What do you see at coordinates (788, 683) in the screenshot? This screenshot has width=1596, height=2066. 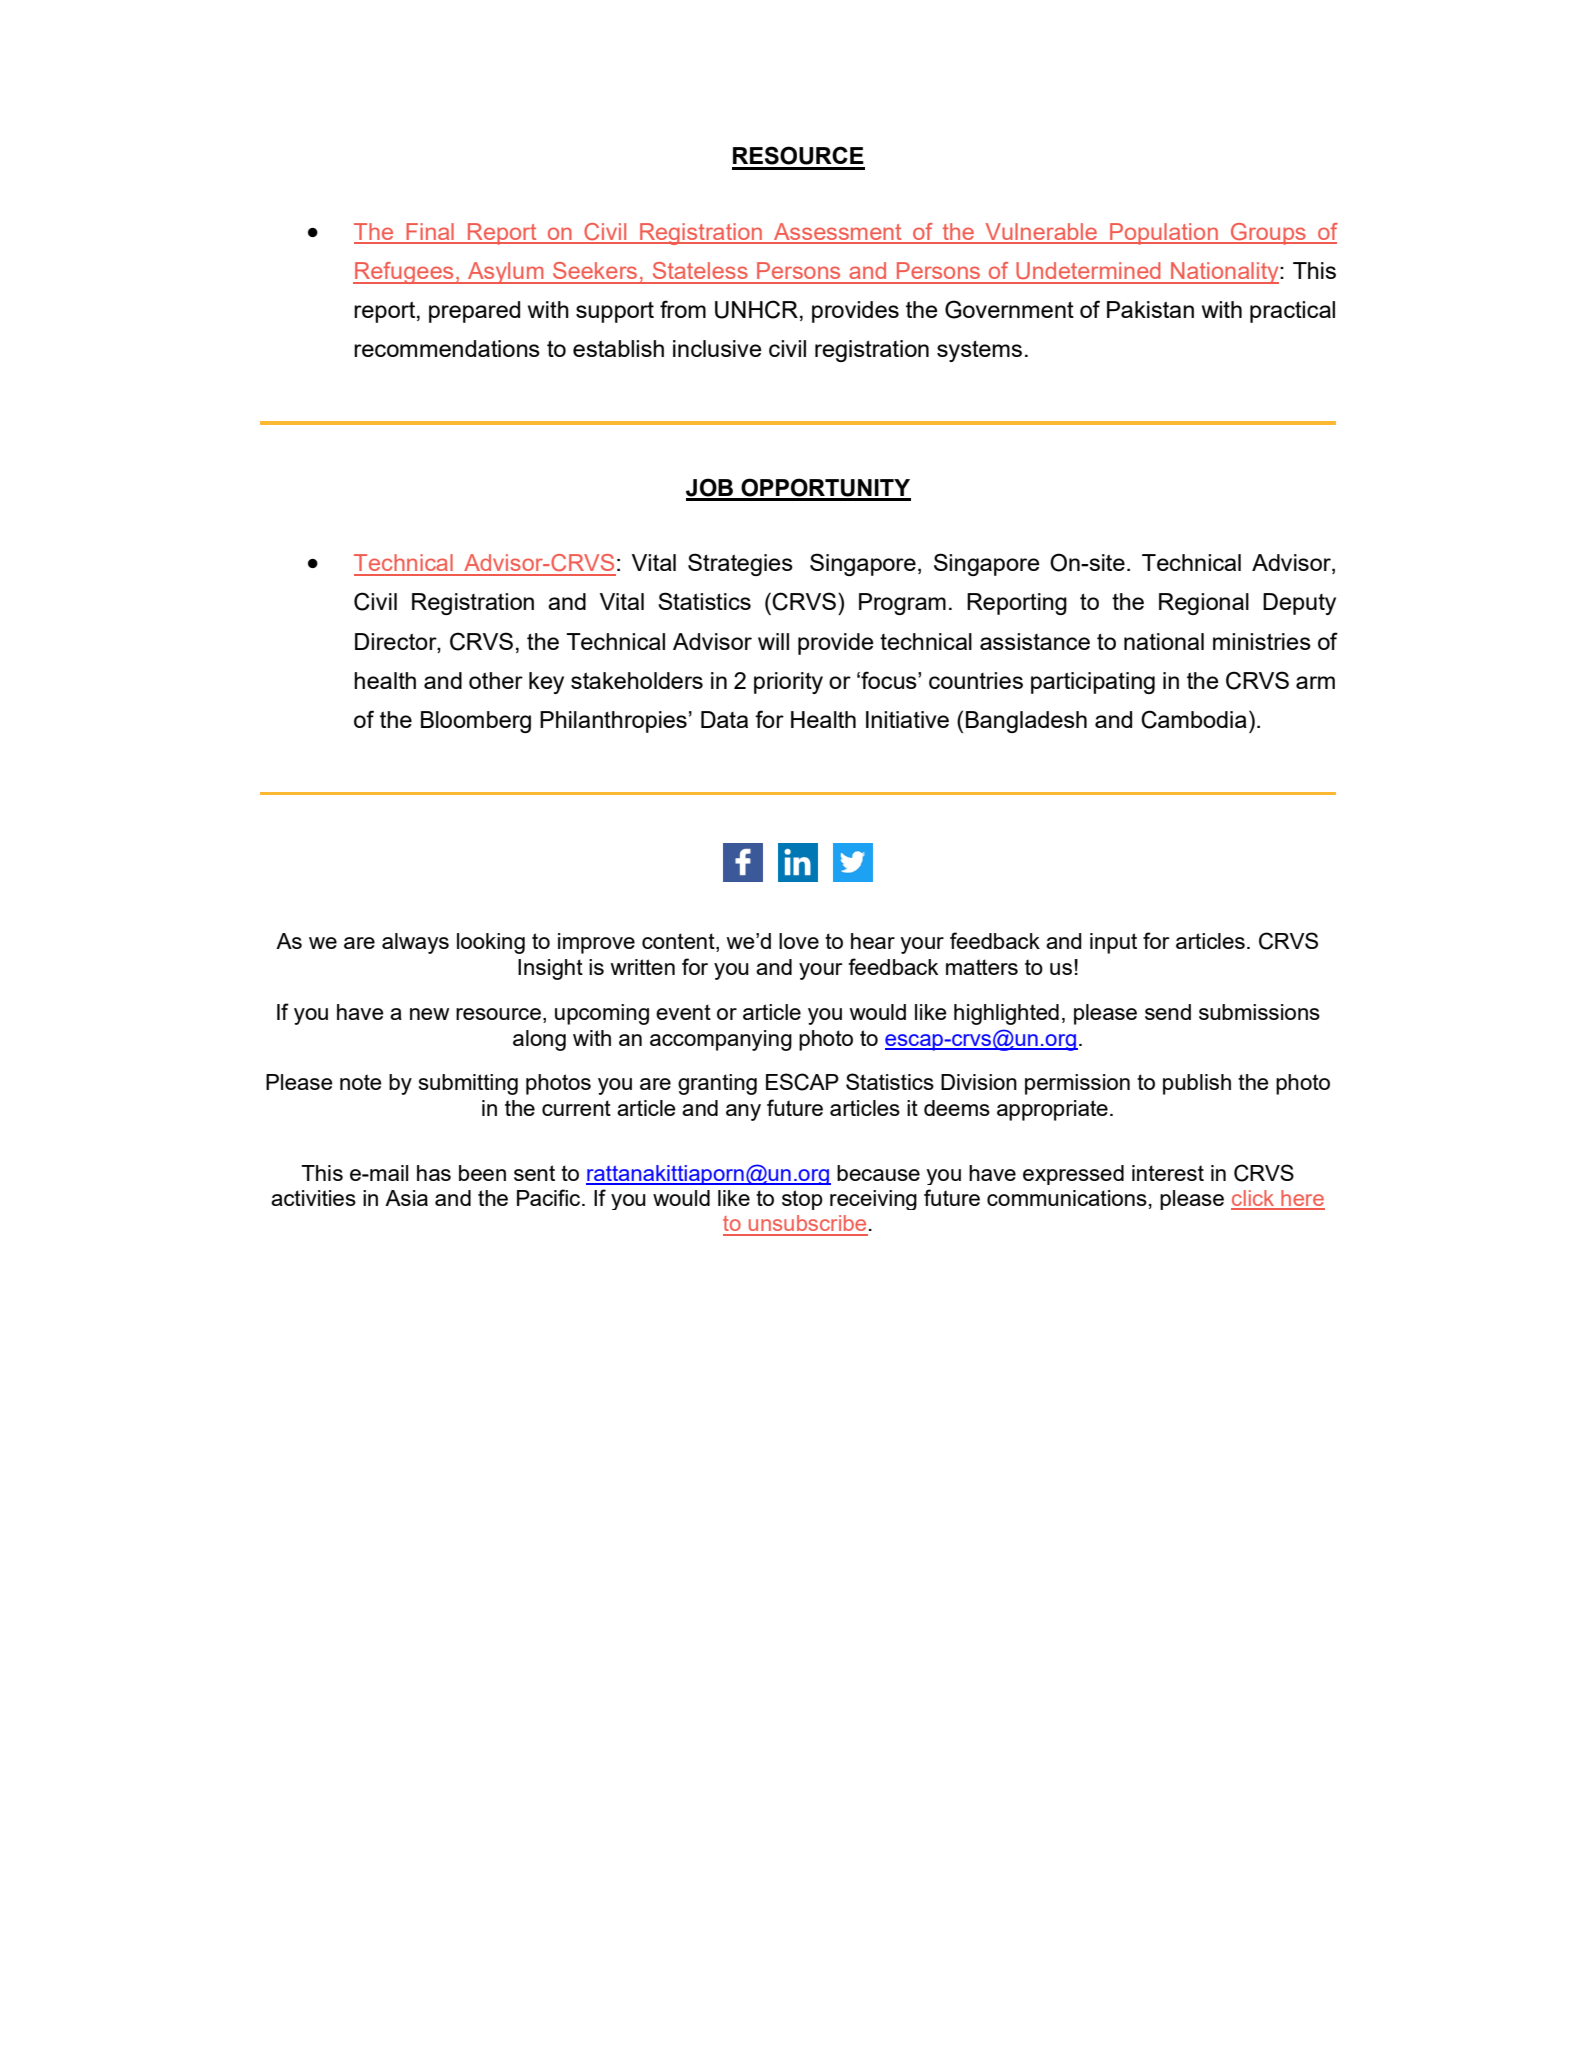 I see `priority` at bounding box center [788, 683].
